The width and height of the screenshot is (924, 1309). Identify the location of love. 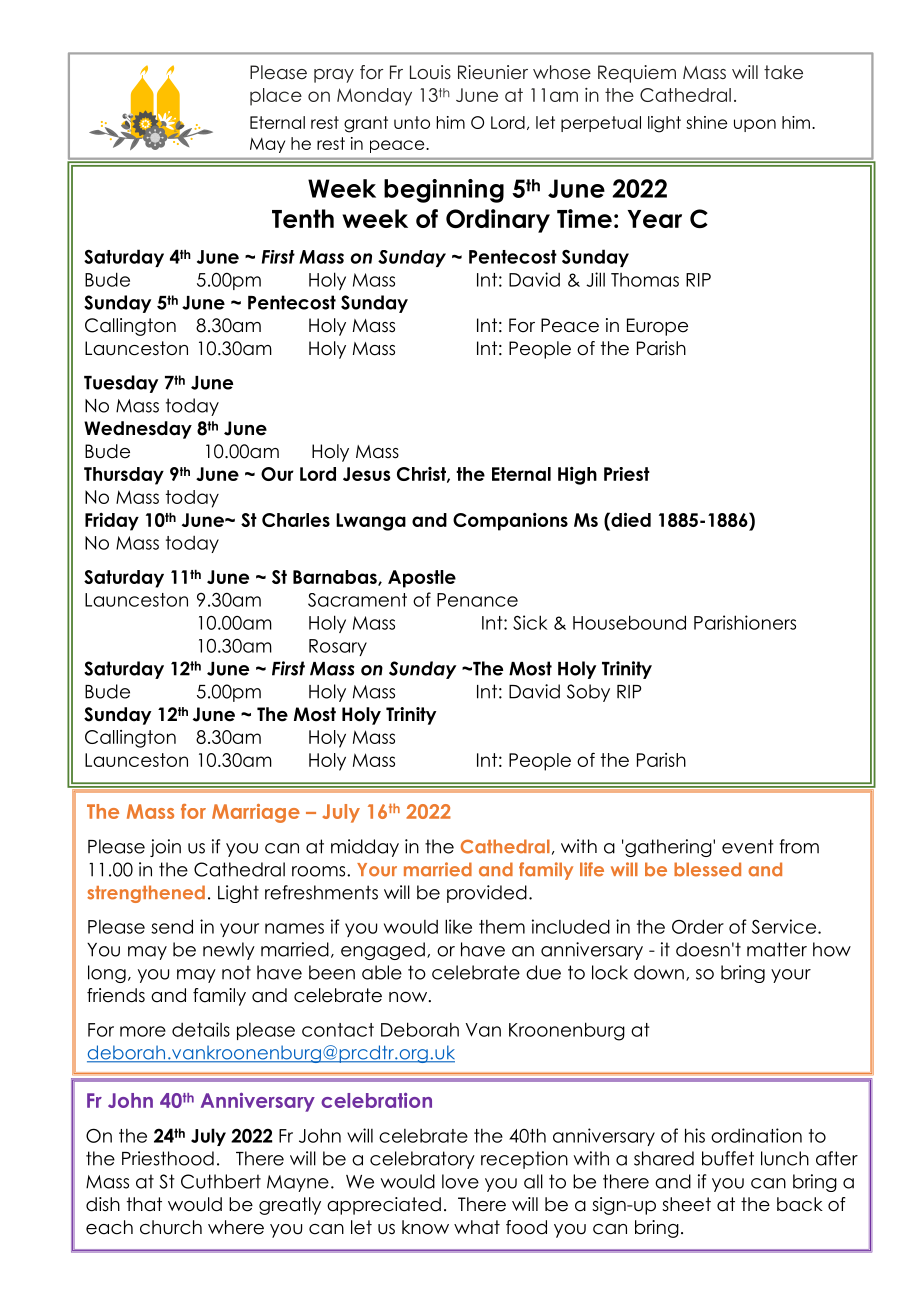
(460, 1181).
